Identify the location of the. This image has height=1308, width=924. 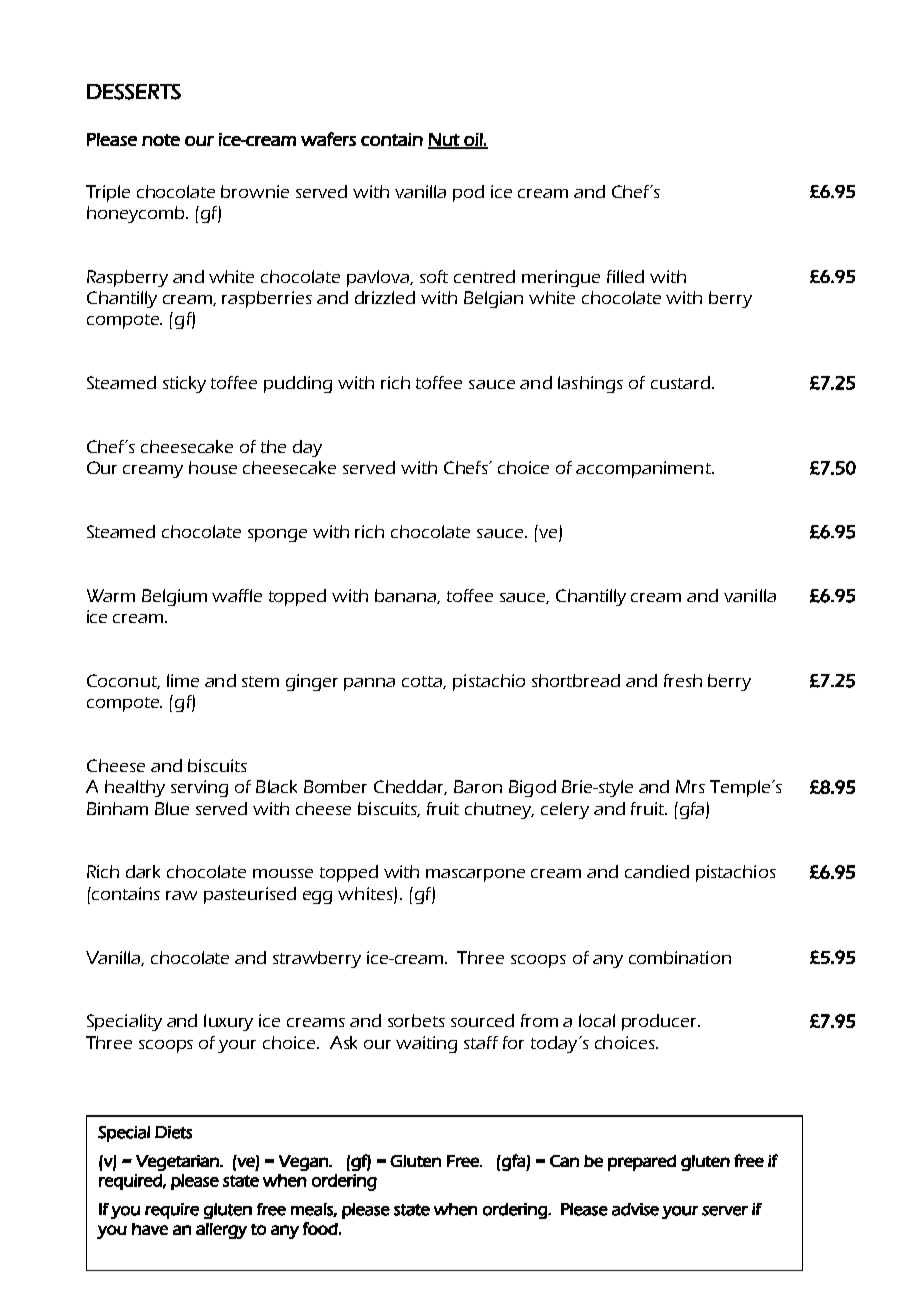
(273, 446).
